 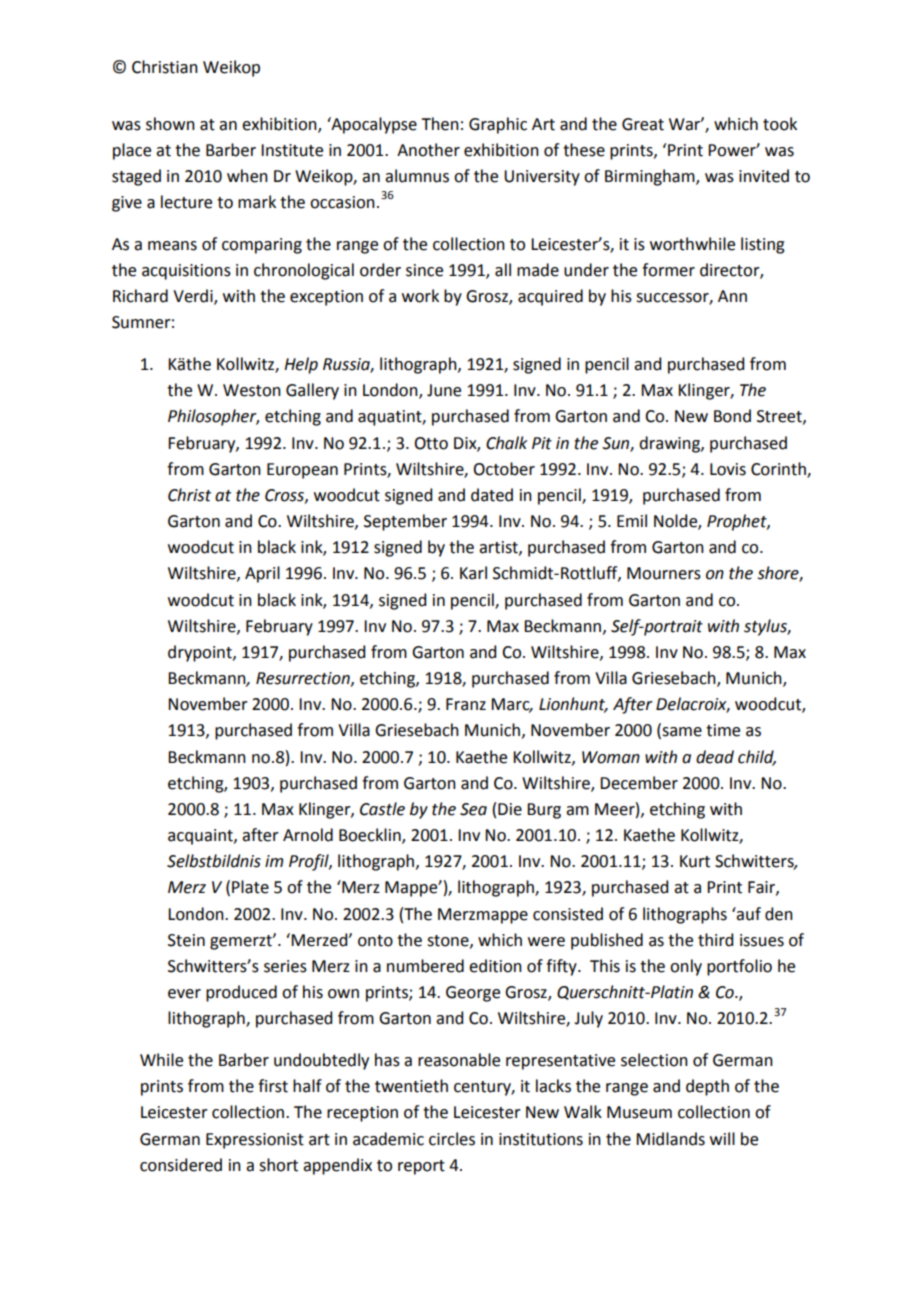 What do you see at coordinates (466, 704) in the screenshot?
I see `Franz` at bounding box center [466, 704].
